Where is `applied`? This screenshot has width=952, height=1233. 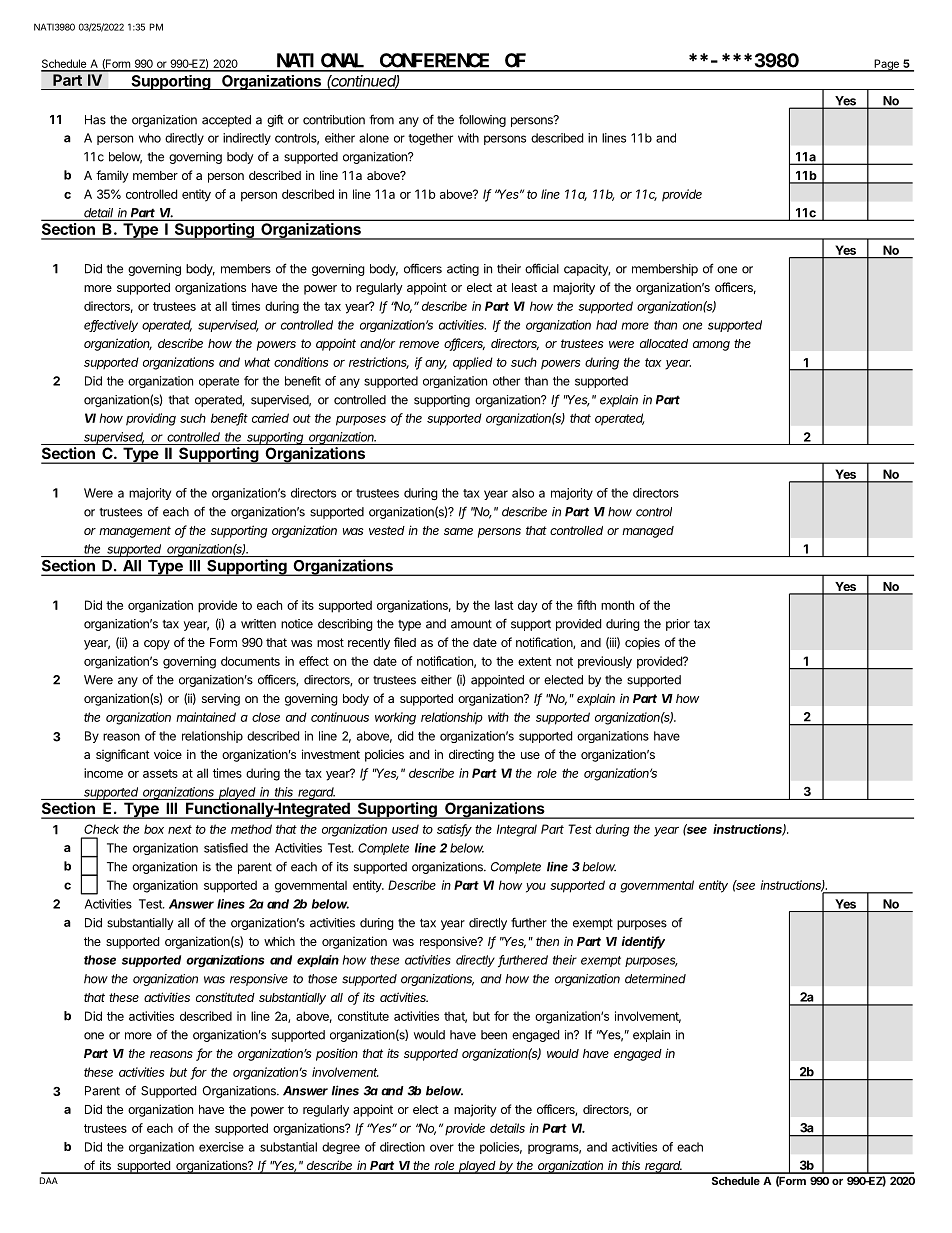
applied is located at coordinates (473, 363).
